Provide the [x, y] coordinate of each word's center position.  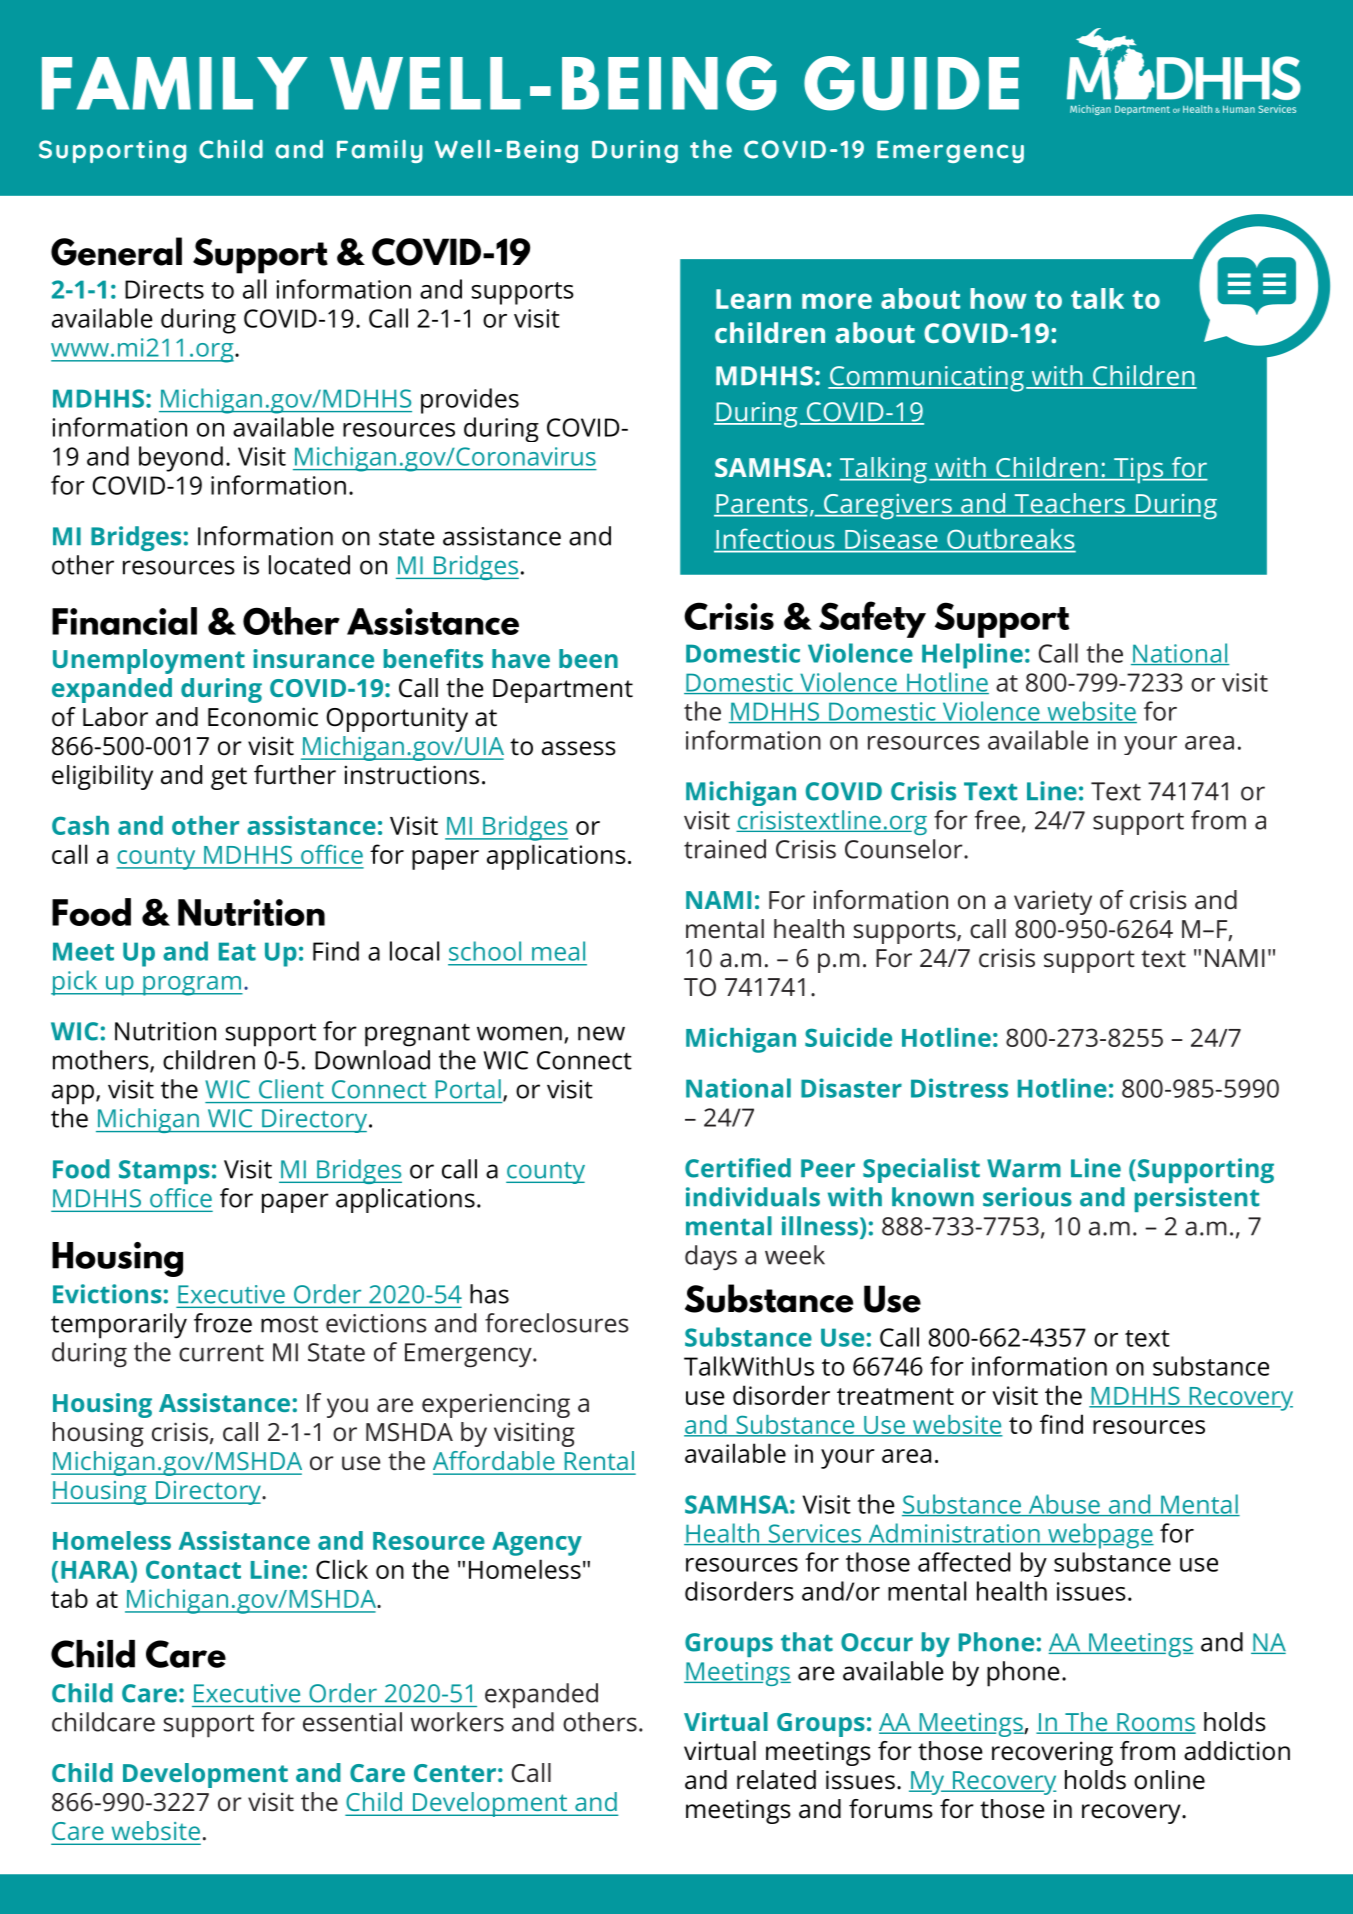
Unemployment [149, 661]
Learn [753, 299]
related [776, 1780]
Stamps [164, 1172]
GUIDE [911, 83]
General [116, 251]
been [588, 658]
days [711, 1257]
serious [1027, 1197]
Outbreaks [1010, 540]
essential [352, 1722]
